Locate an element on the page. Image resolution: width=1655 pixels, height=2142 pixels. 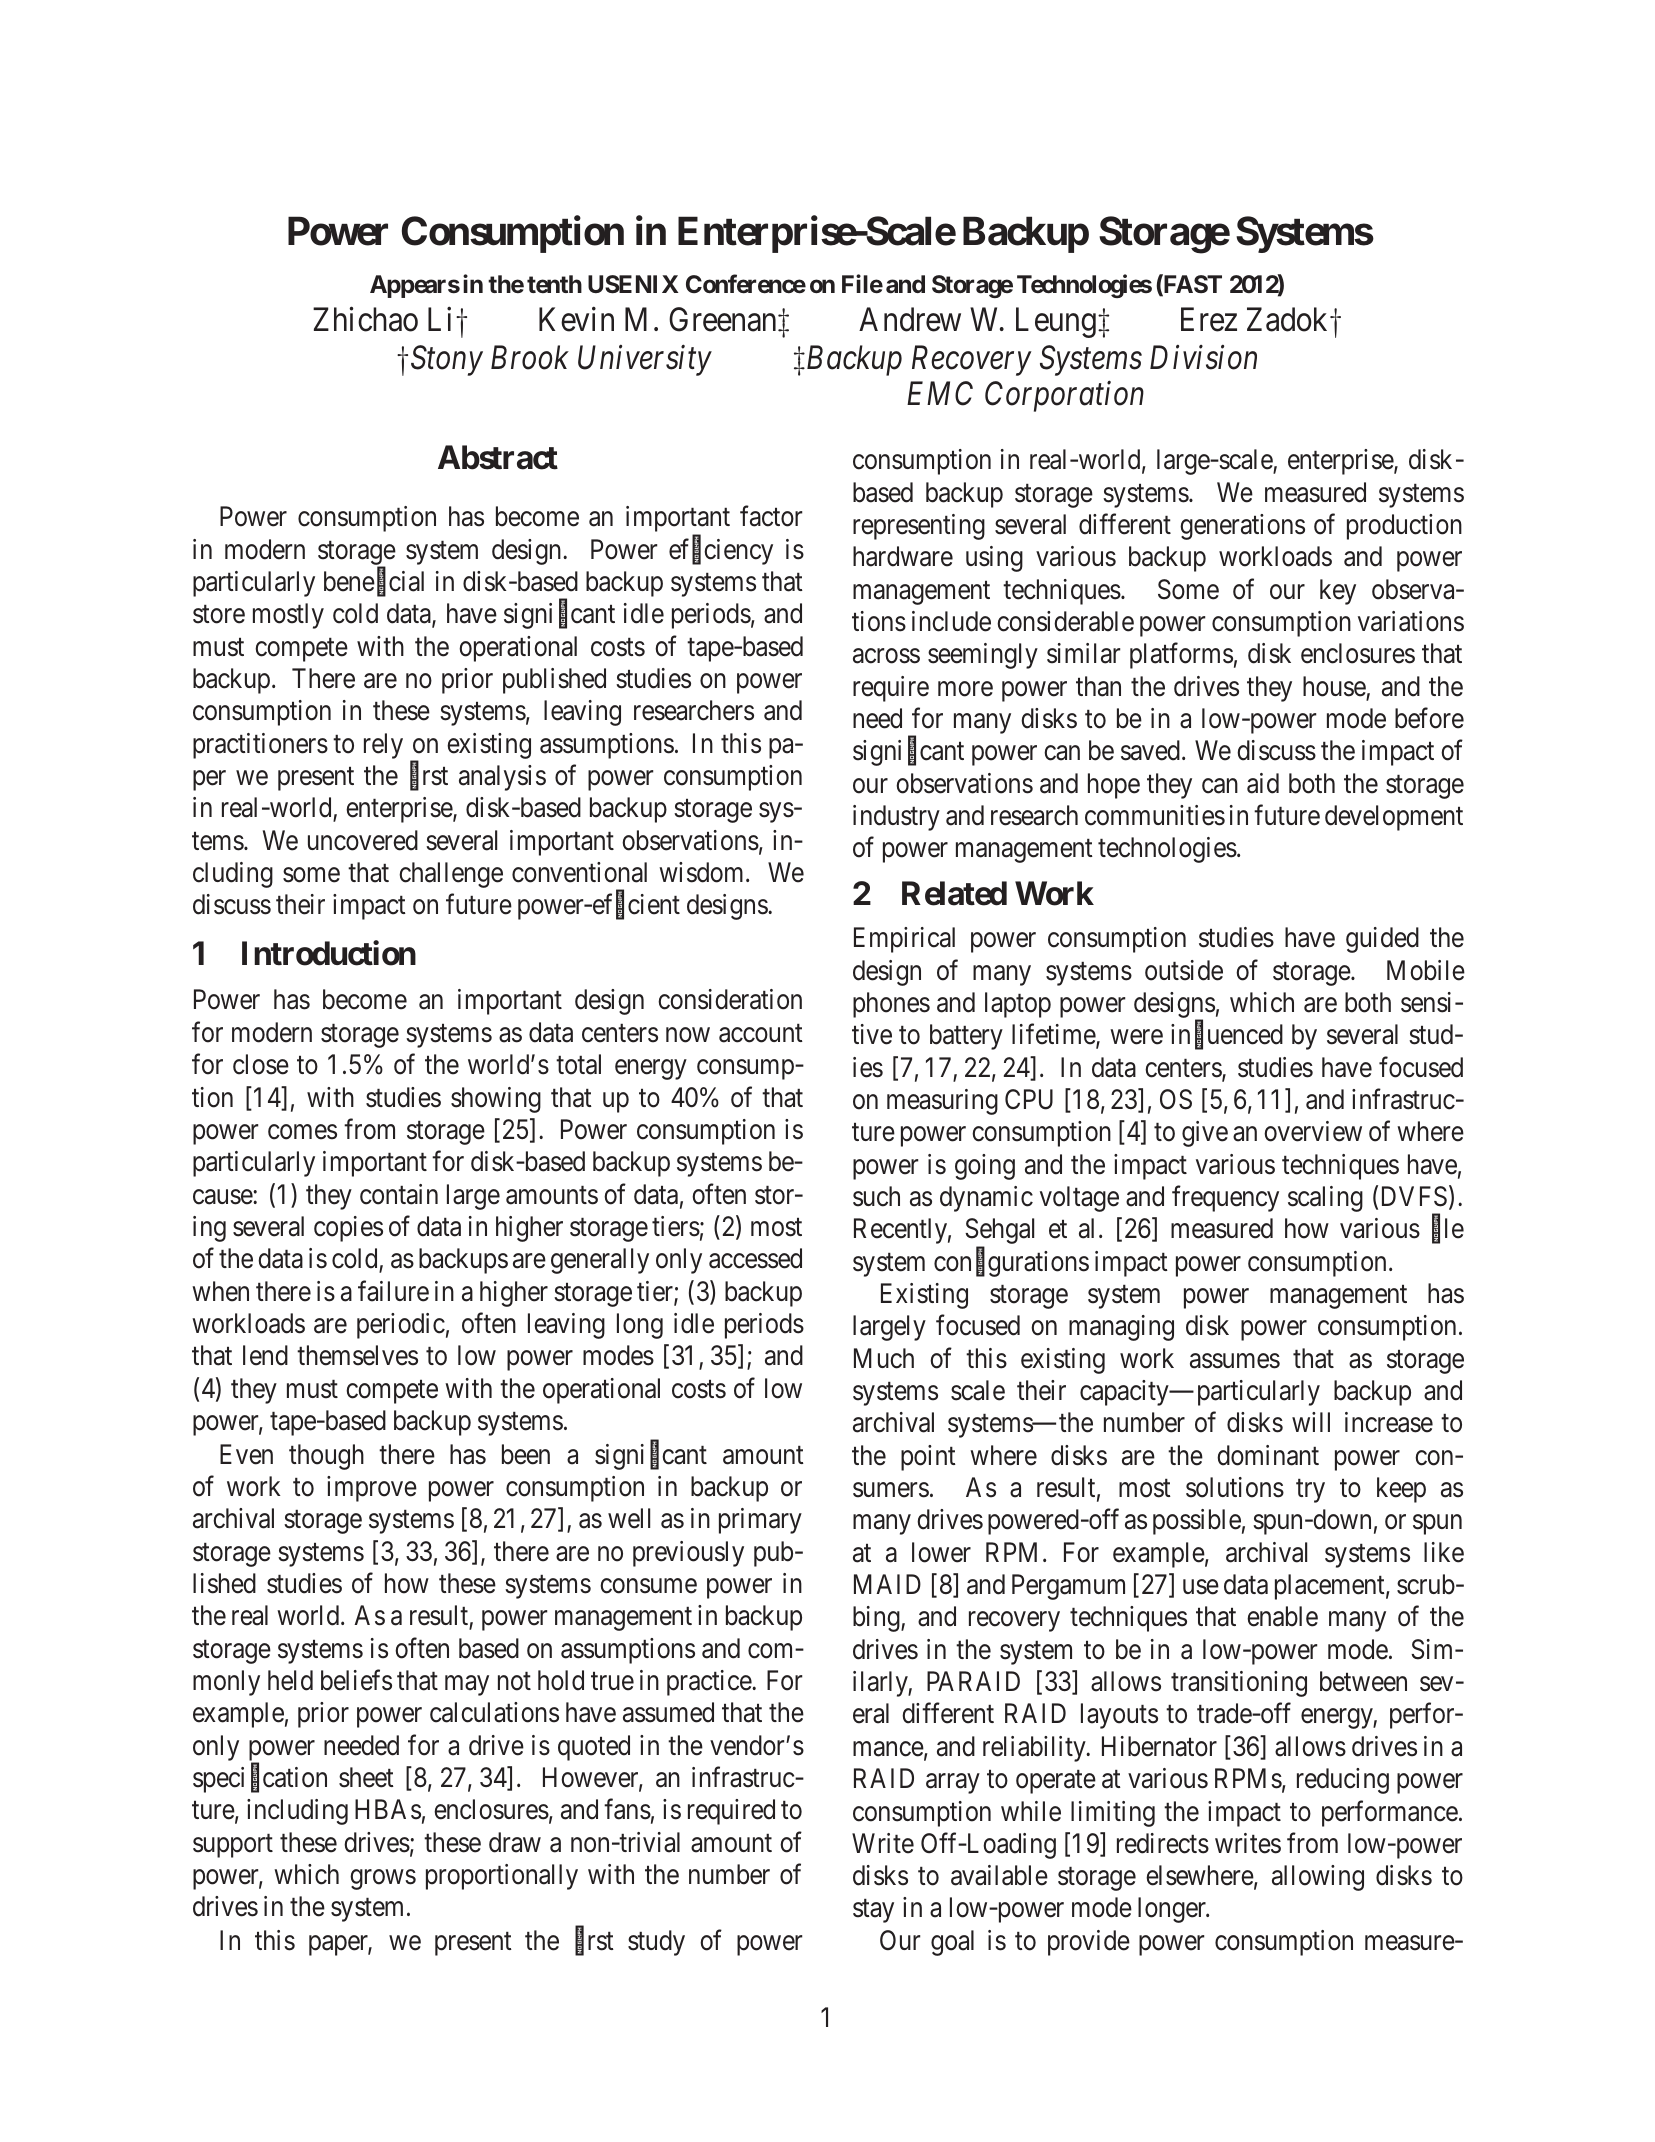
measuring is located at coordinates (942, 1102).
